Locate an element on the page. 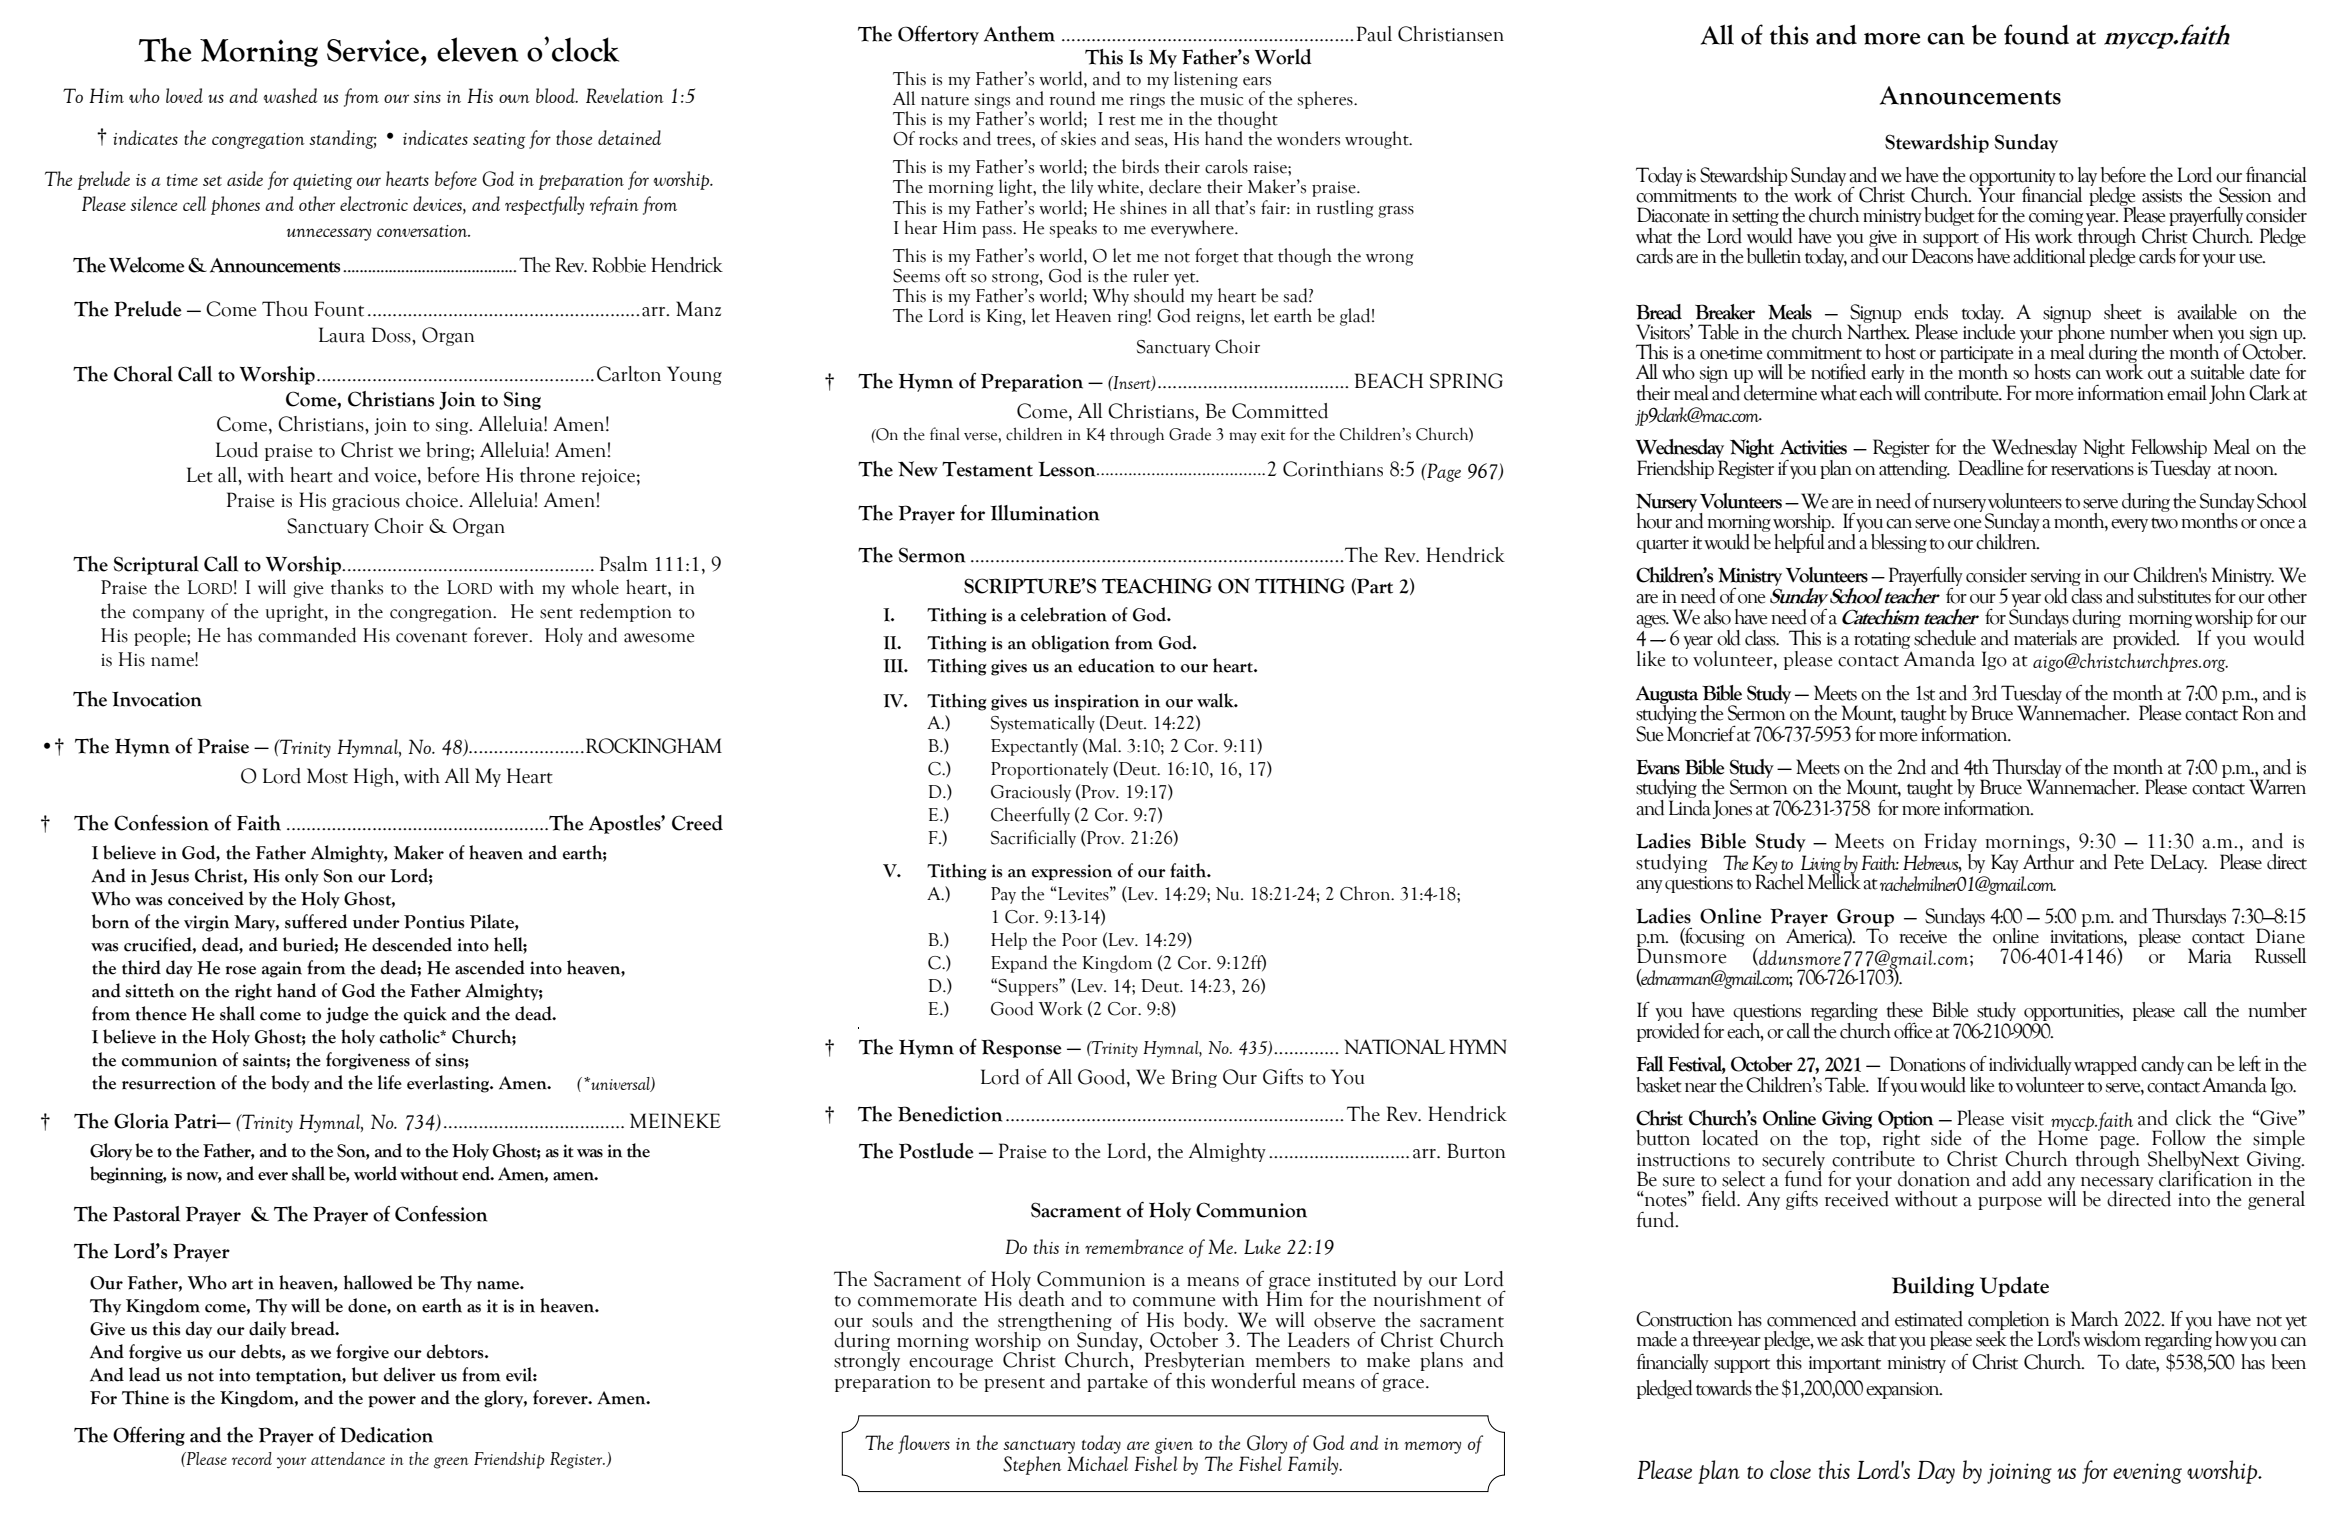 This image has width=2348, height=1520. Dedication is located at coordinates (386, 1435).
